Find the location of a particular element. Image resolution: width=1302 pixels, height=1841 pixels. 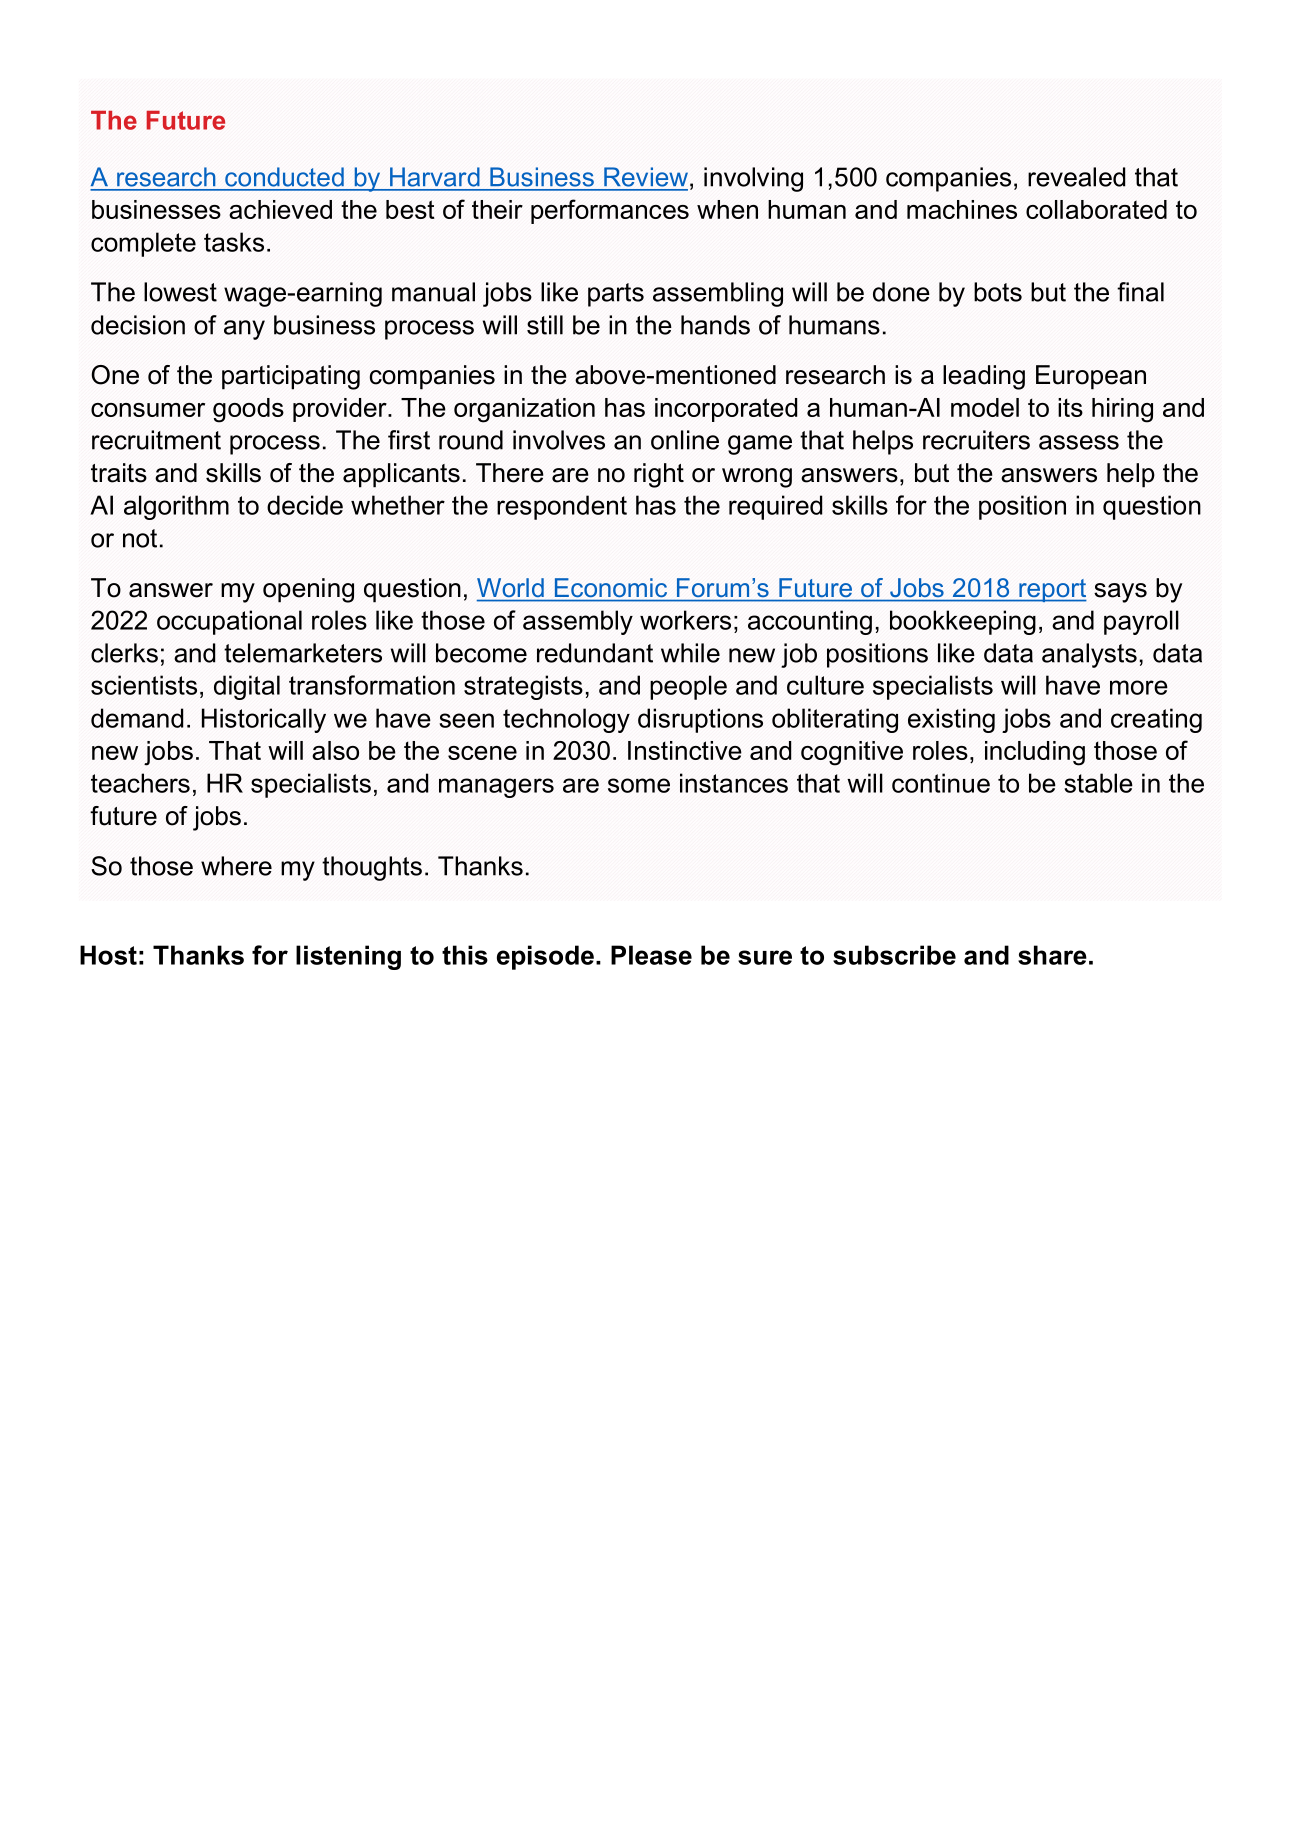

opening is located at coordinates (308, 590).
